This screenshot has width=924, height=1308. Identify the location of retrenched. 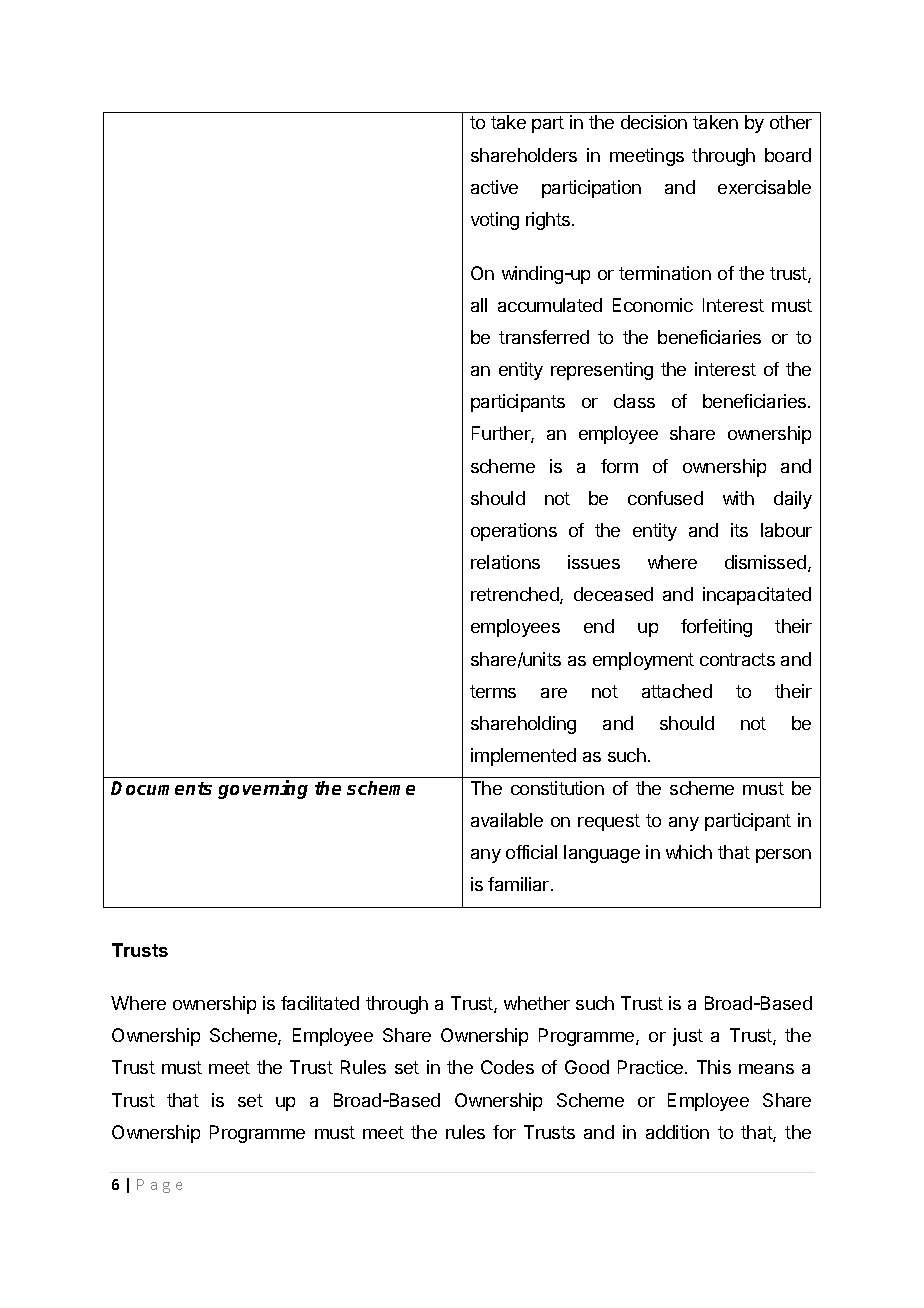
(516, 595).
